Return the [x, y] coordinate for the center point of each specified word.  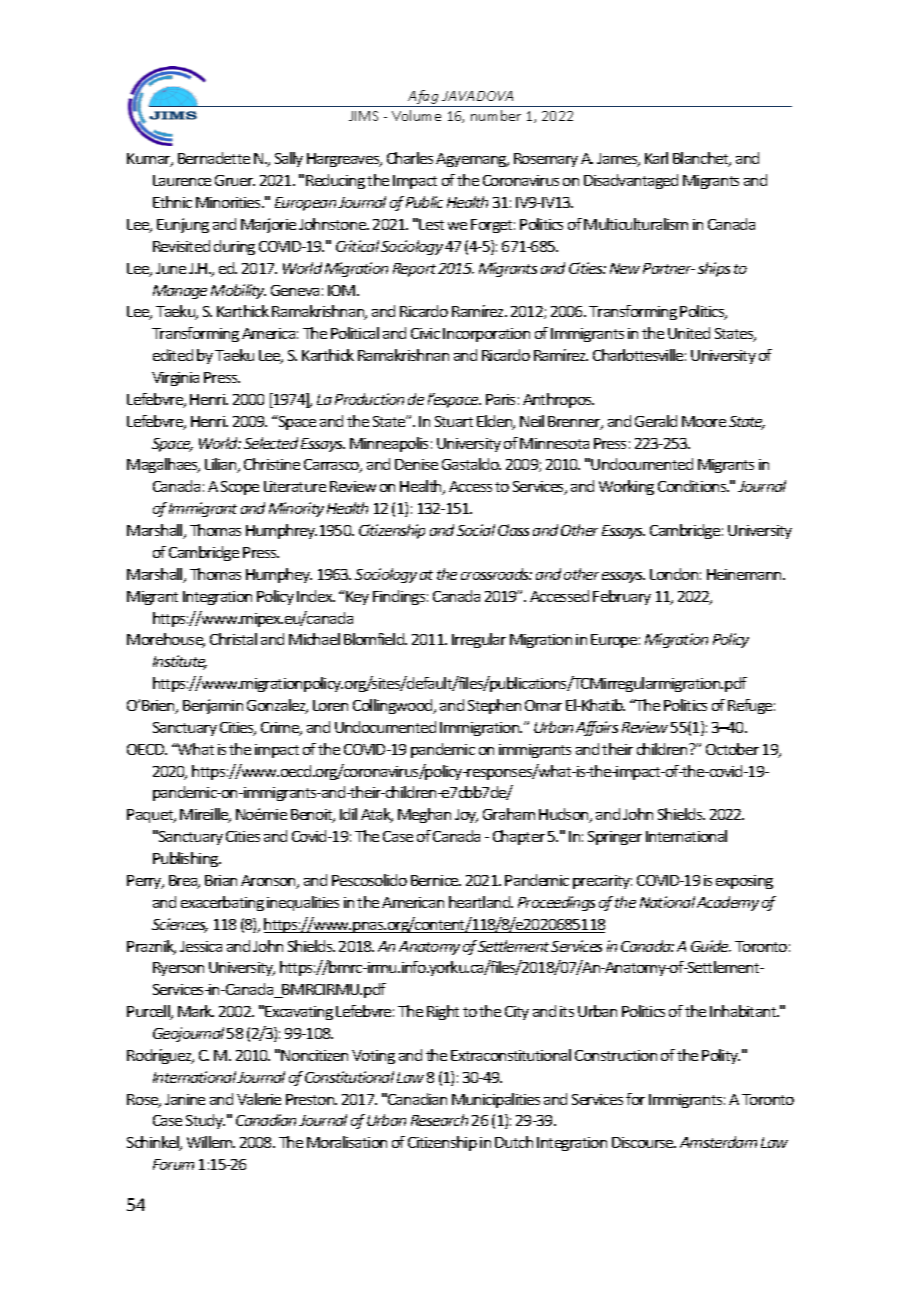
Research [439, 1120]
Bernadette [214, 158]
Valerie [259, 1099]
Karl [656, 158]
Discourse [644, 1142]
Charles [410, 158]
